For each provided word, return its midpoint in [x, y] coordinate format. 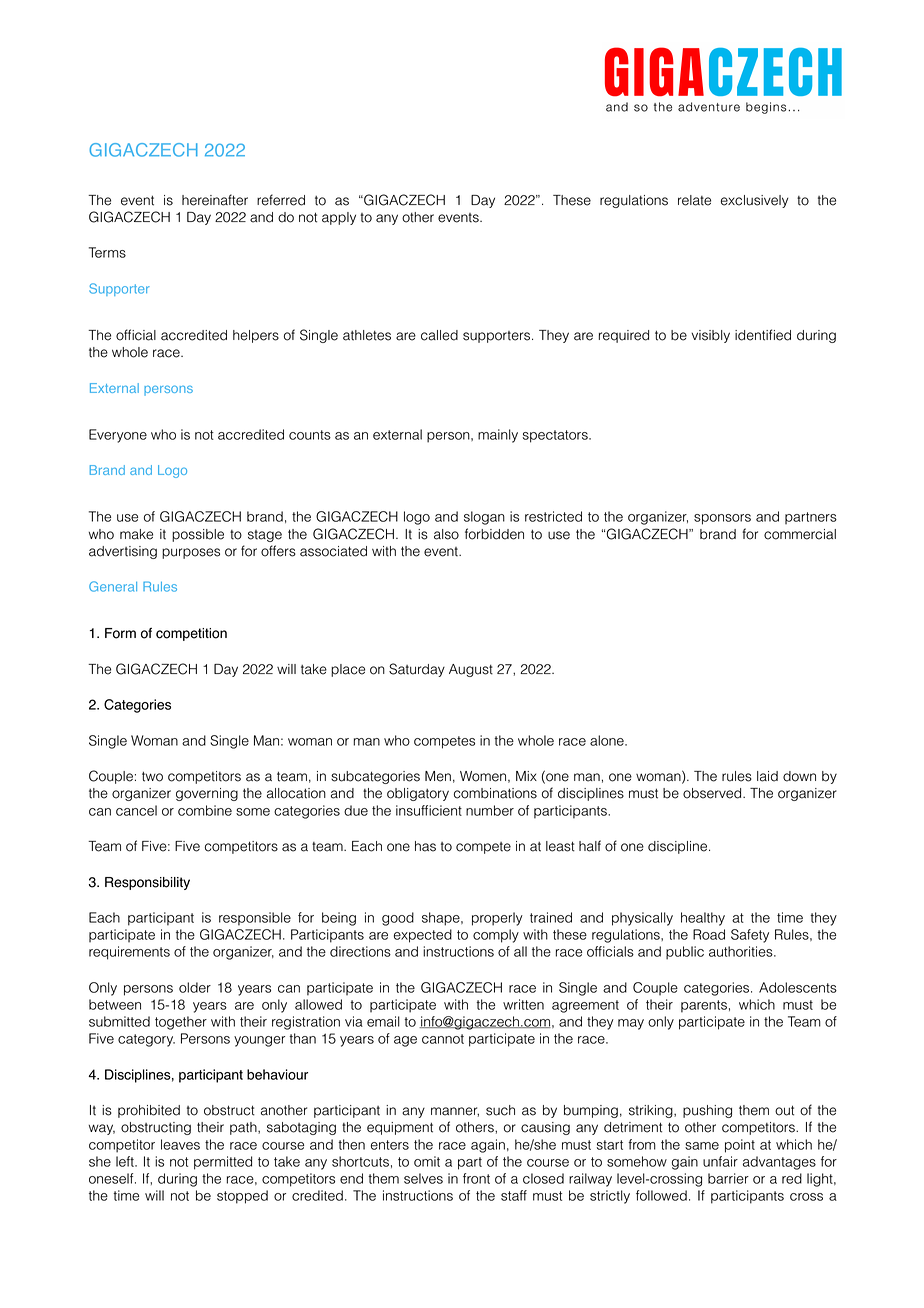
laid [767, 776]
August [471, 670]
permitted [223, 1163]
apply [339, 218]
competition [191, 634]
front [476, 1178]
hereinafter [215, 200]
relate [694, 200]
